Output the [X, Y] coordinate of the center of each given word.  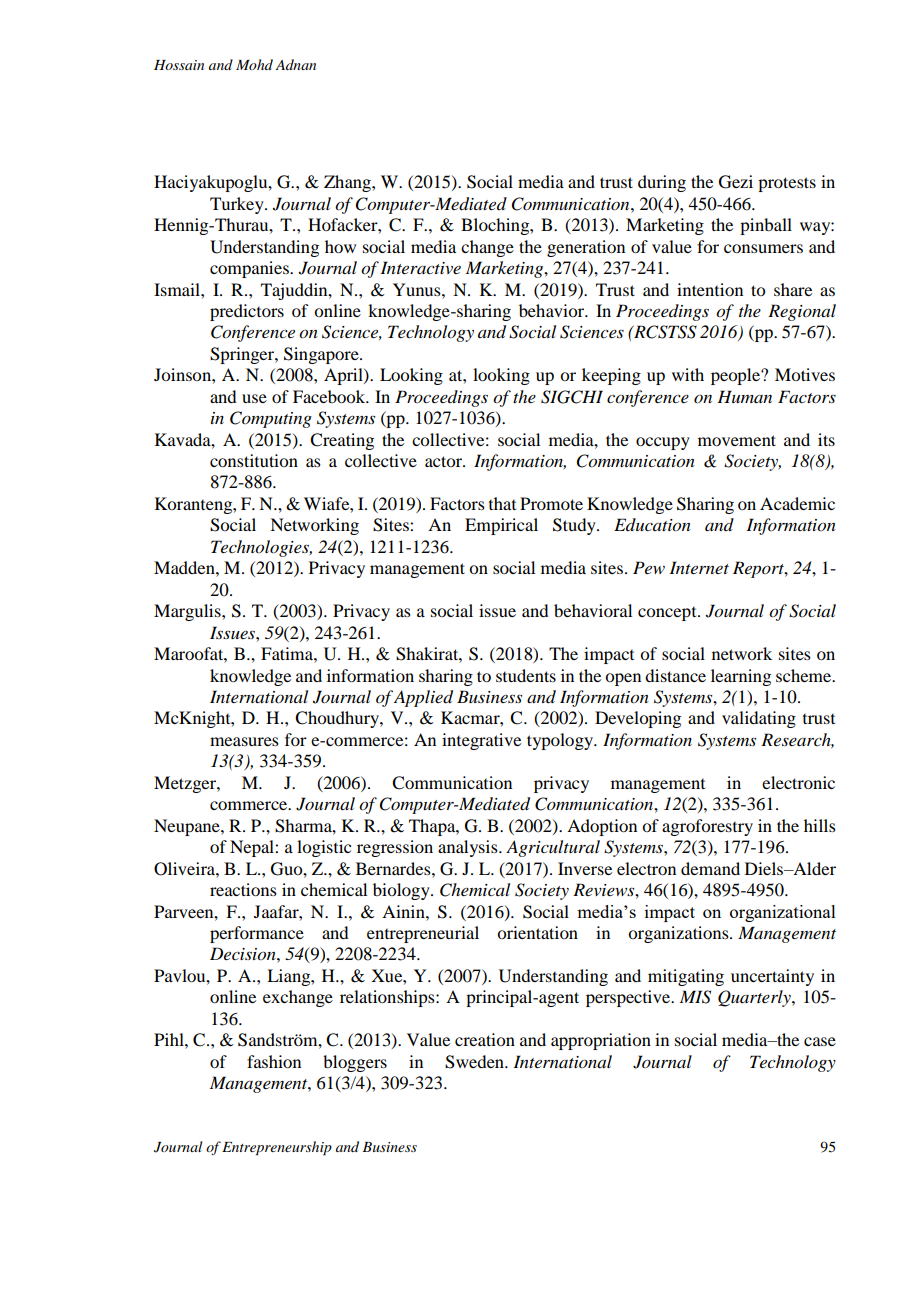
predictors [247, 312]
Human [744, 396]
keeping [611, 376]
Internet [699, 567]
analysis [469, 848]
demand [710, 868]
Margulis [188, 612]
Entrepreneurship [277, 1148]
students [526, 675]
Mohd [254, 64]
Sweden [475, 1062]
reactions [243, 889]
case [820, 1041]
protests [787, 184]
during [662, 183]
